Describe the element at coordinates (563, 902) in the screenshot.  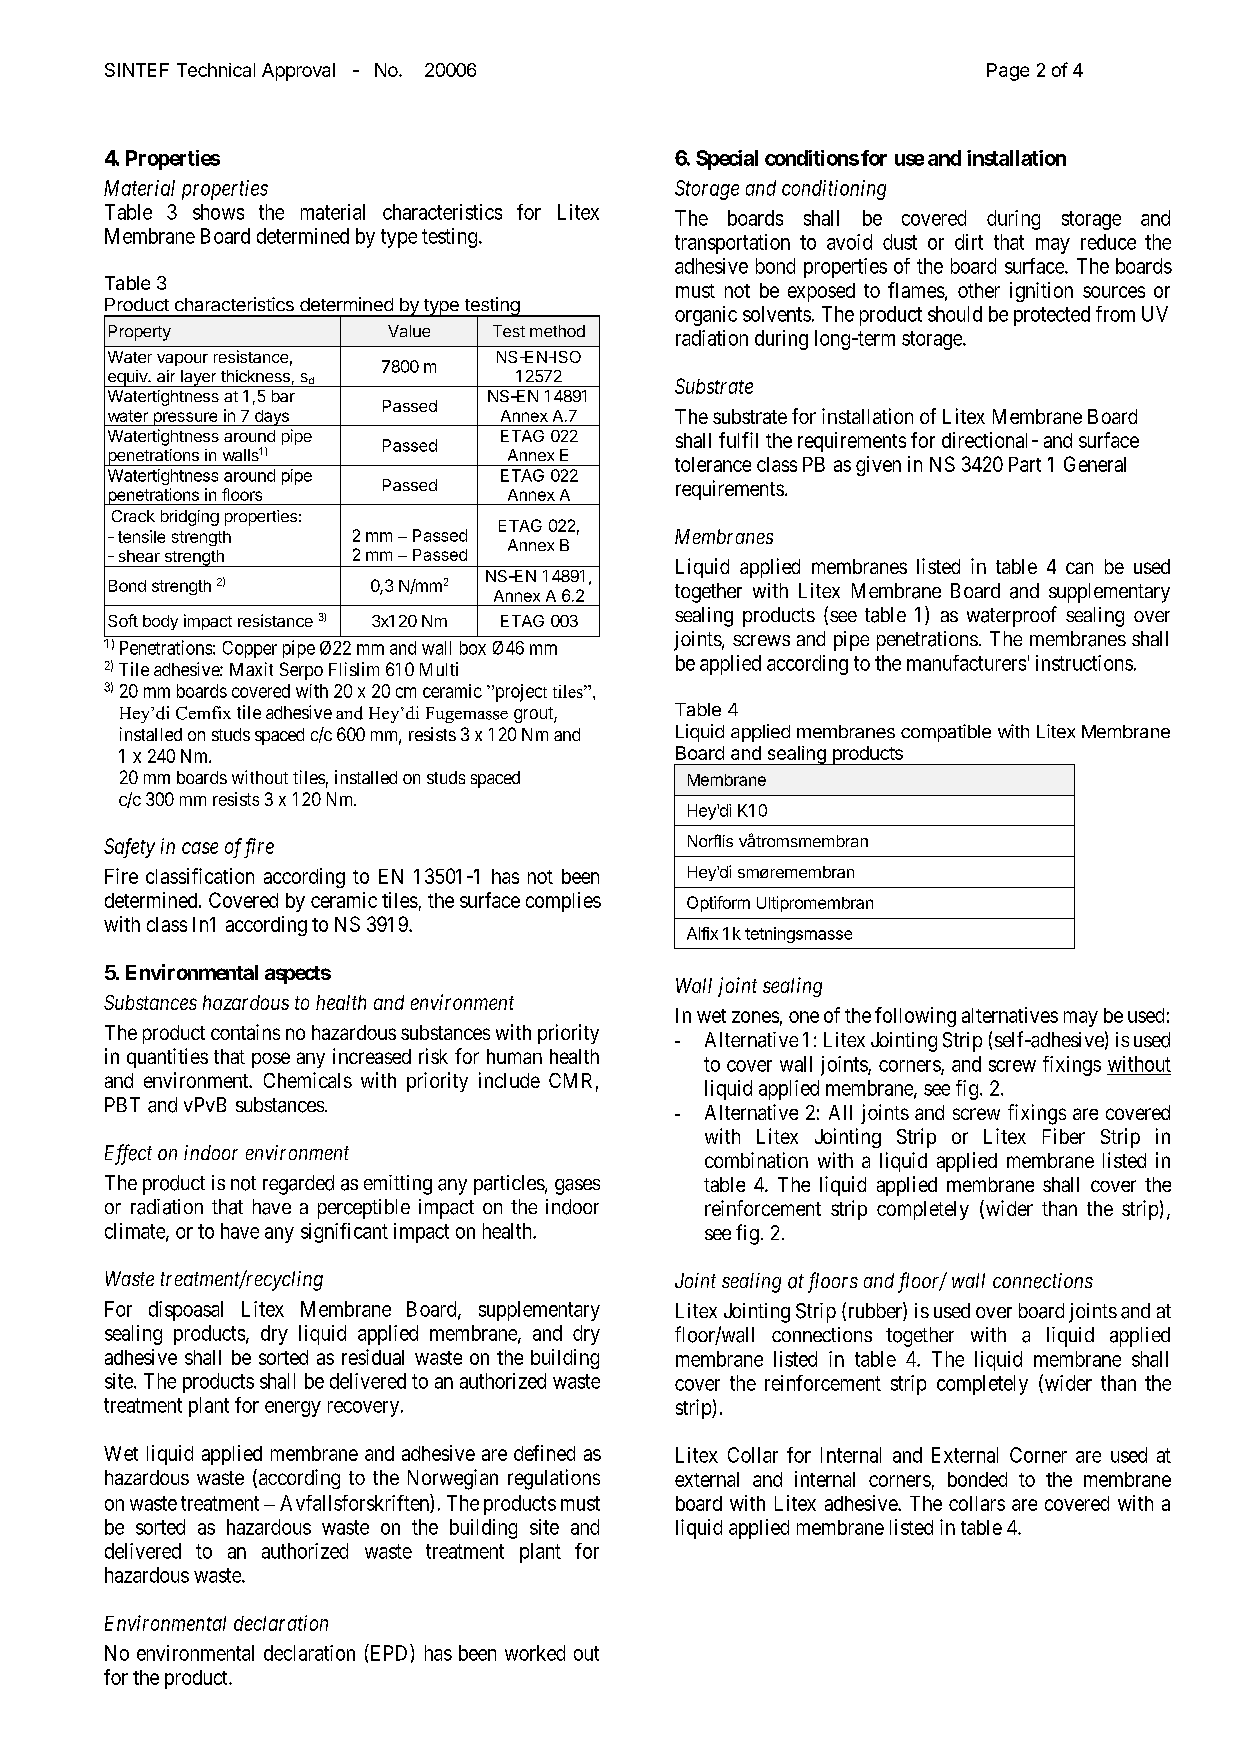
I see `complies` at that location.
